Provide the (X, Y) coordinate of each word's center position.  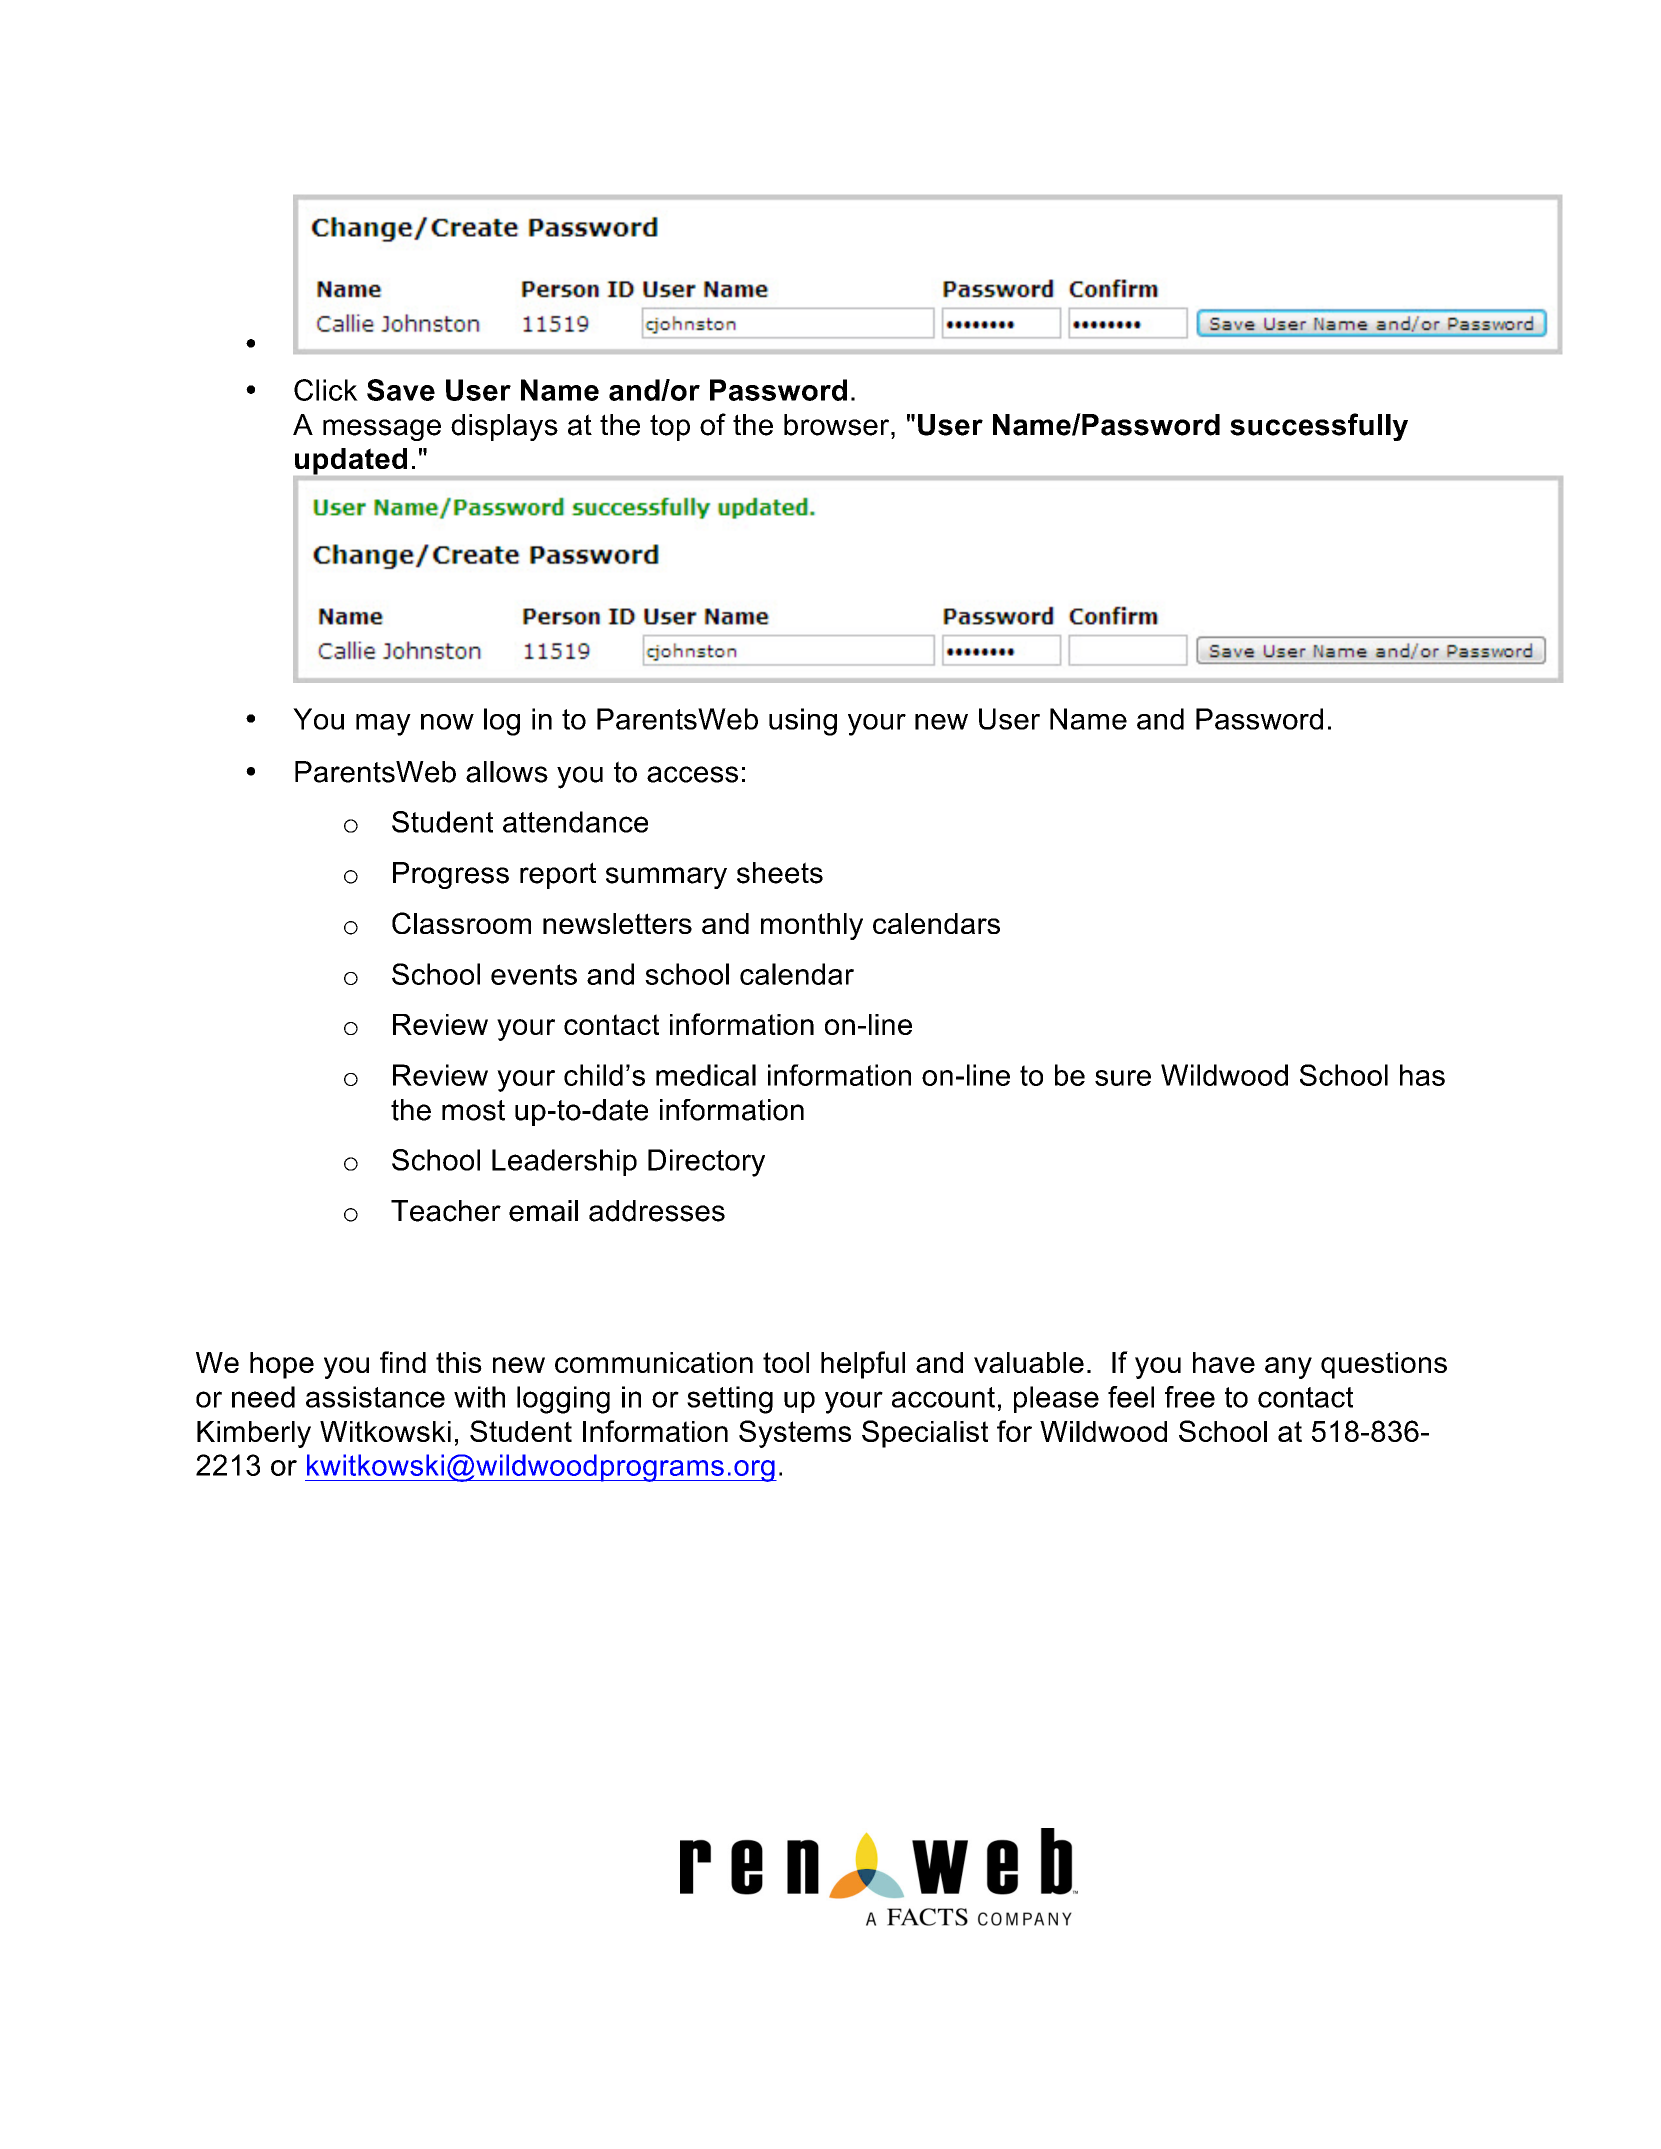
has (1422, 1075)
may (383, 725)
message (382, 430)
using (803, 722)
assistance (375, 1397)
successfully (1319, 427)
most (473, 1110)
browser (838, 425)
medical (706, 1075)
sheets (780, 873)
